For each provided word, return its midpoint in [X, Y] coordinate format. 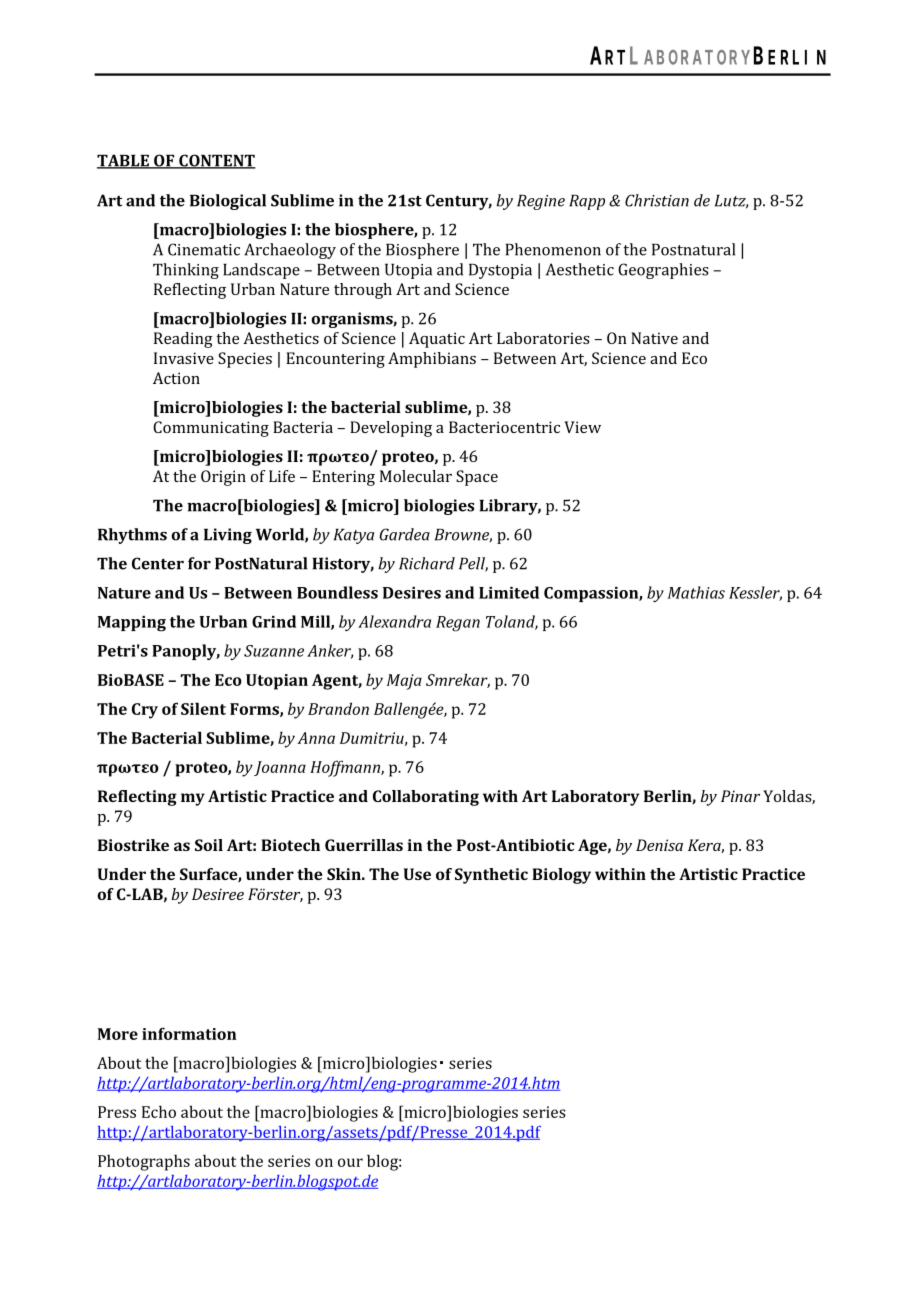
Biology [561, 876]
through [363, 291]
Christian [657, 200]
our [350, 1162]
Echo [159, 1111]
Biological [228, 202]
